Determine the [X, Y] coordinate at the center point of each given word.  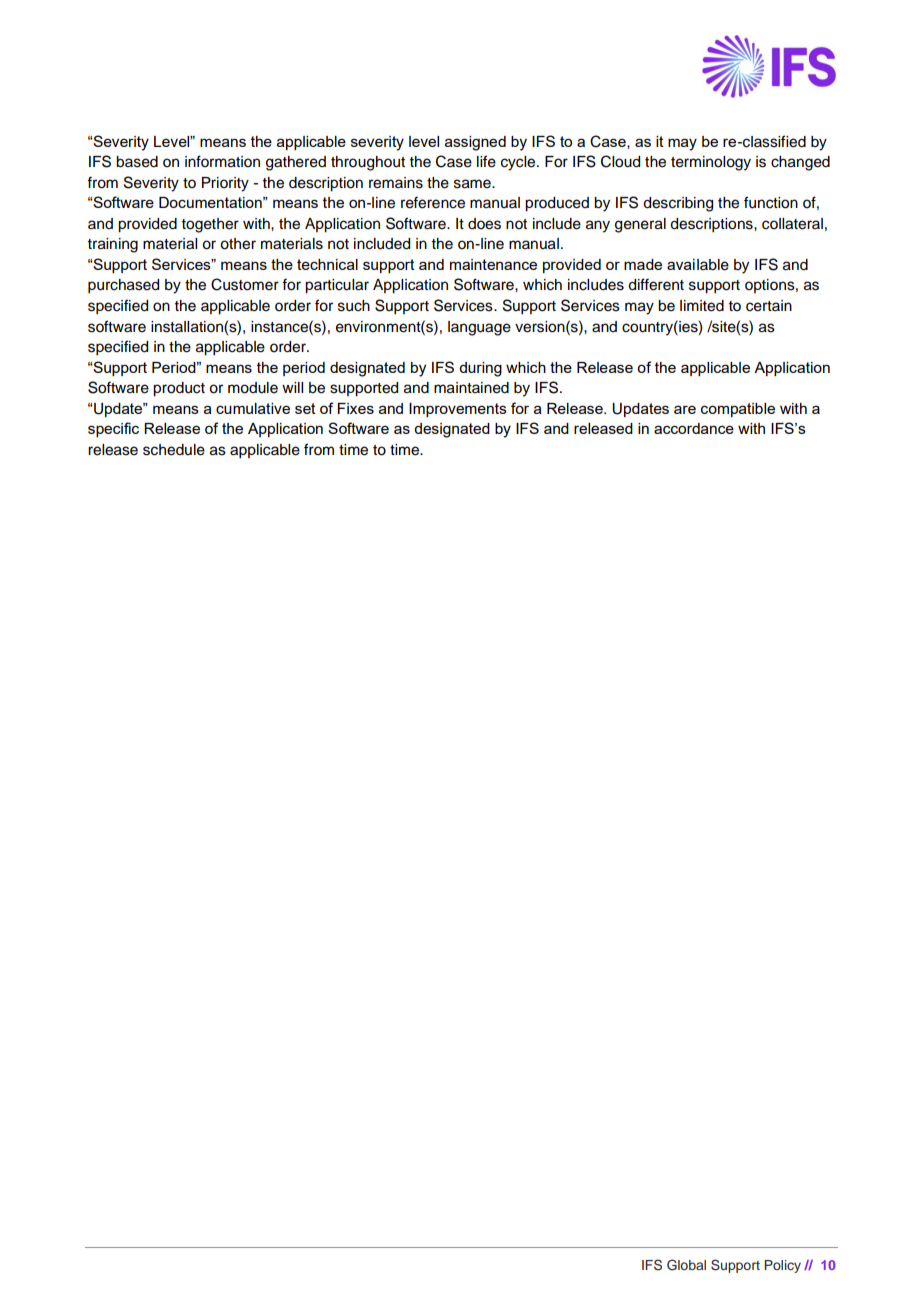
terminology [711, 163]
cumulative [253, 408]
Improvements [458, 410]
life [486, 161]
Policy [782, 1266]
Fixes [356, 408]
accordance [694, 428]
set [305, 408]
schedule [174, 450]
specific [113, 429]
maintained [471, 388]
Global [686, 1265]
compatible [738, 410]
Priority [225, 184]
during [480, 369]
